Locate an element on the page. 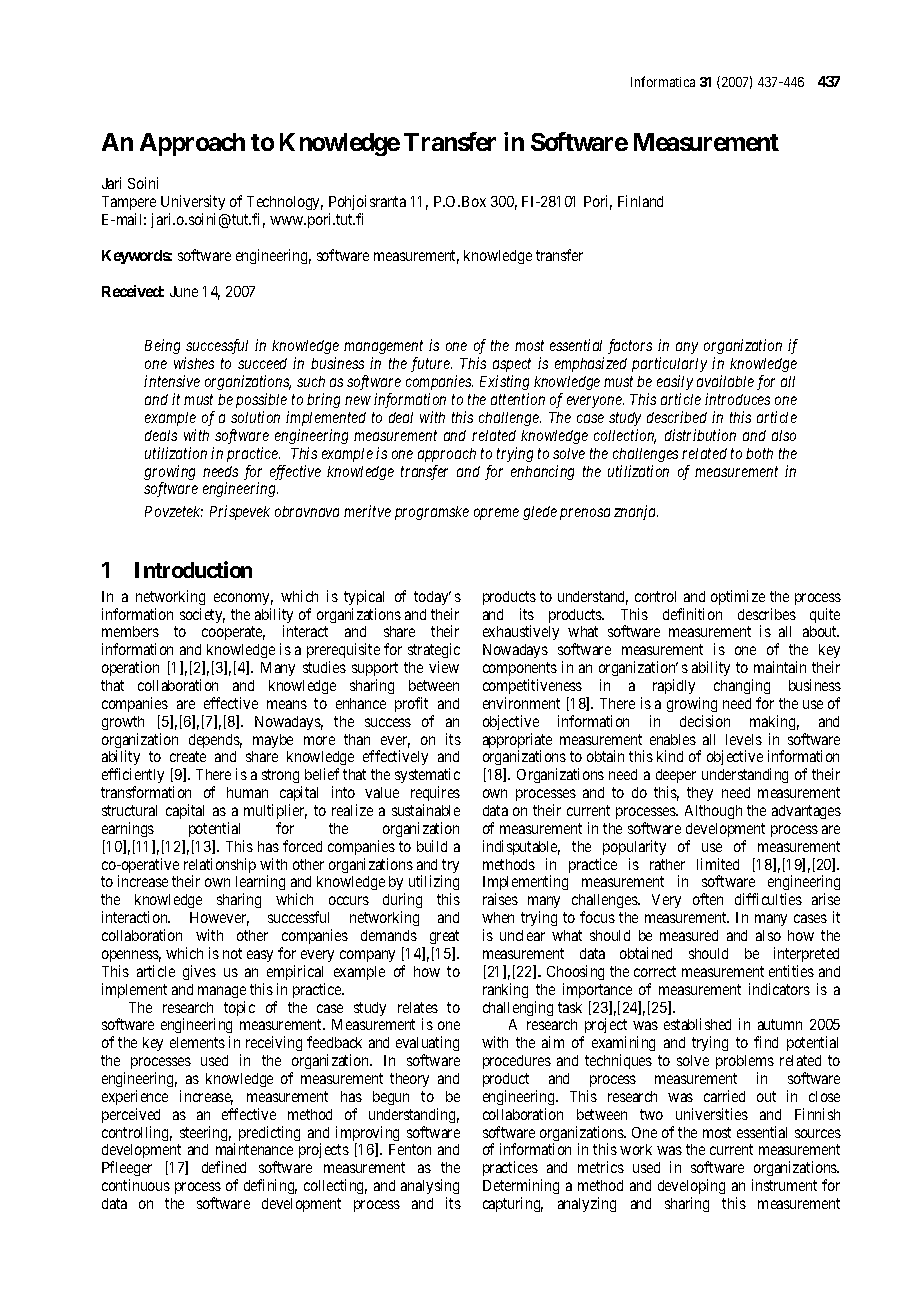  defining is located at coordinates (270, 1186).
